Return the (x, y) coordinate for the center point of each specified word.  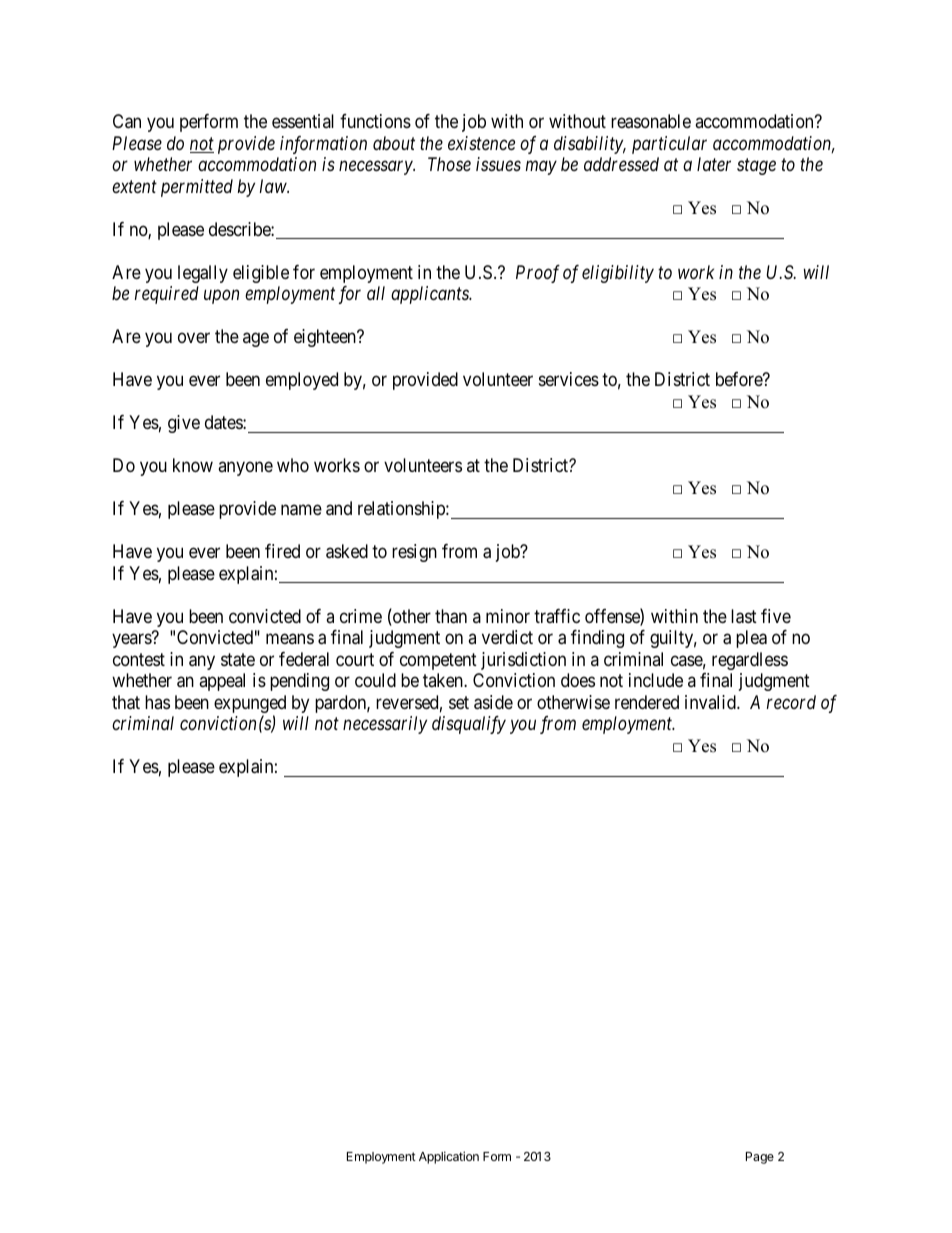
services (569, 379)
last (744, 616)
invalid (711, 702)
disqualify (469, 725)
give (184, 424)
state (238, 660)
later (714, 164)
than (451, 616)
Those (449, 164)
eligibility (618, 274)
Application (449, 1157)
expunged (250, 705)
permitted (197, 188)
